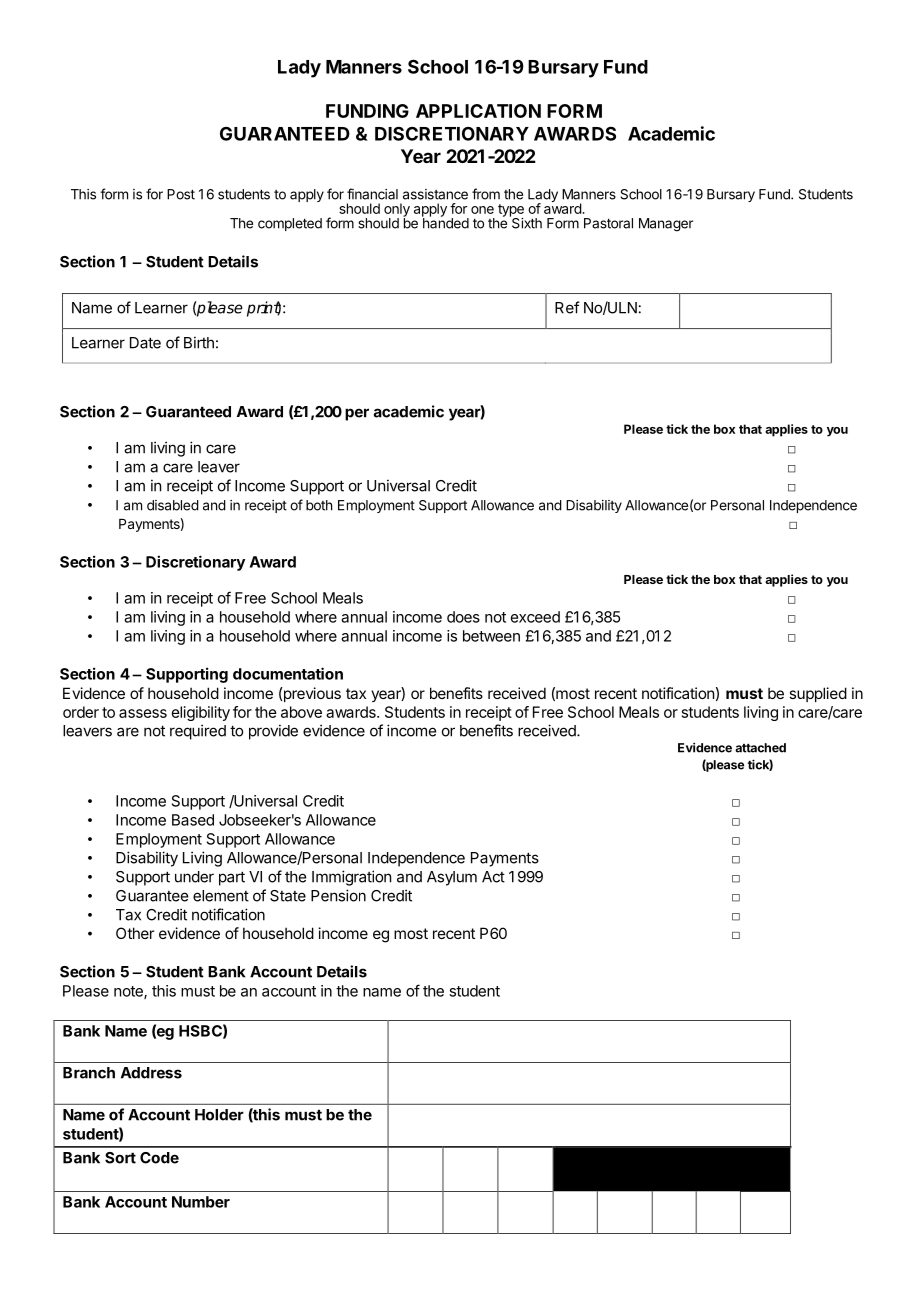 The height and width of the screenshot is (1308, 924). Describe the element at coordinates (478, 111) in the screenshot. I see `APPLICATION` at that location.
